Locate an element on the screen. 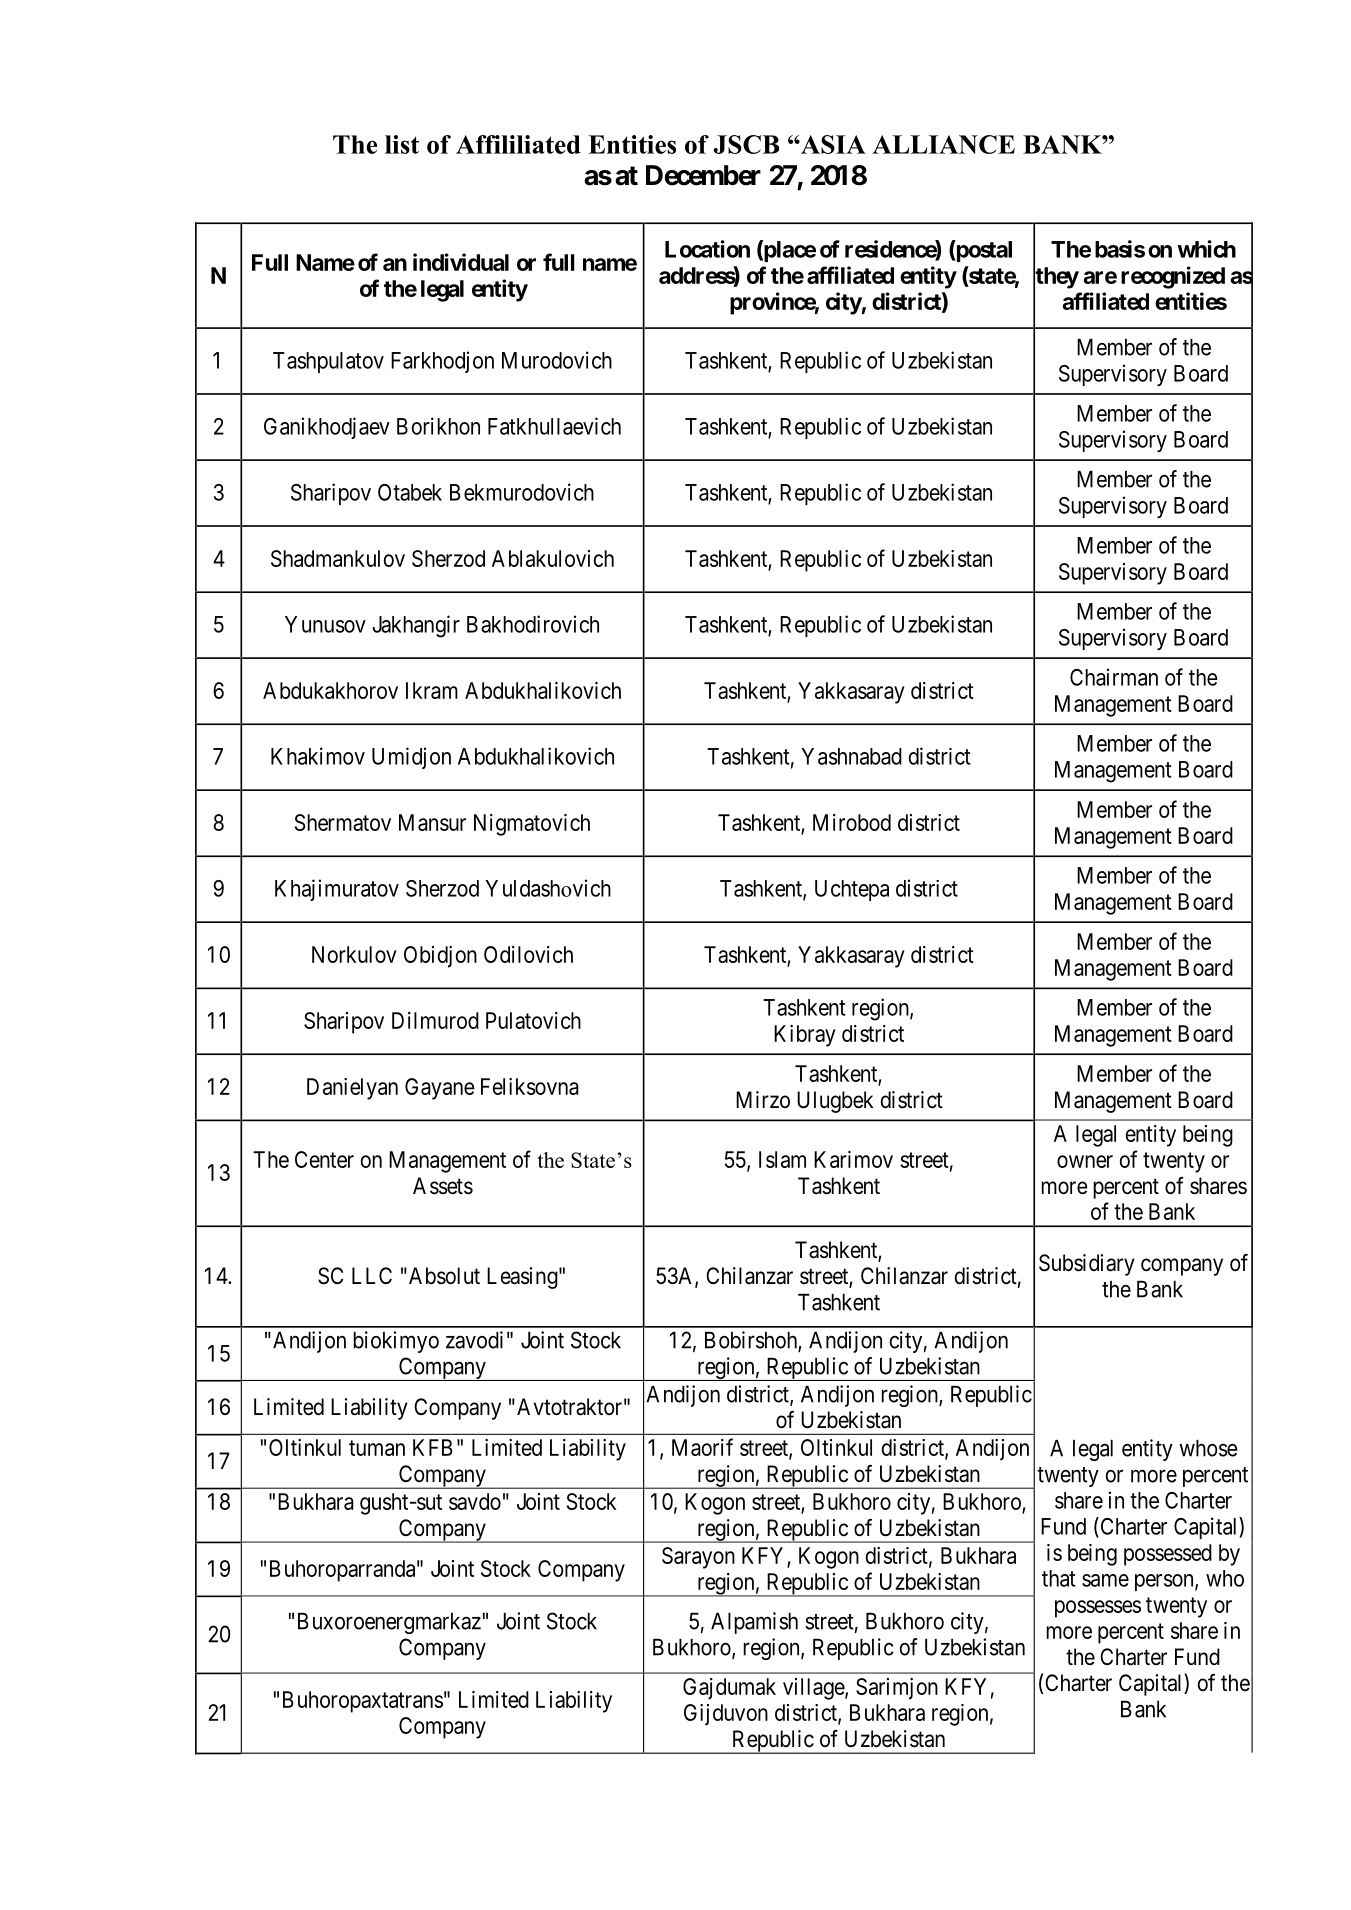 This screenshot has height=1910, width=1351. that is located at coordinates (1059, 1578).
